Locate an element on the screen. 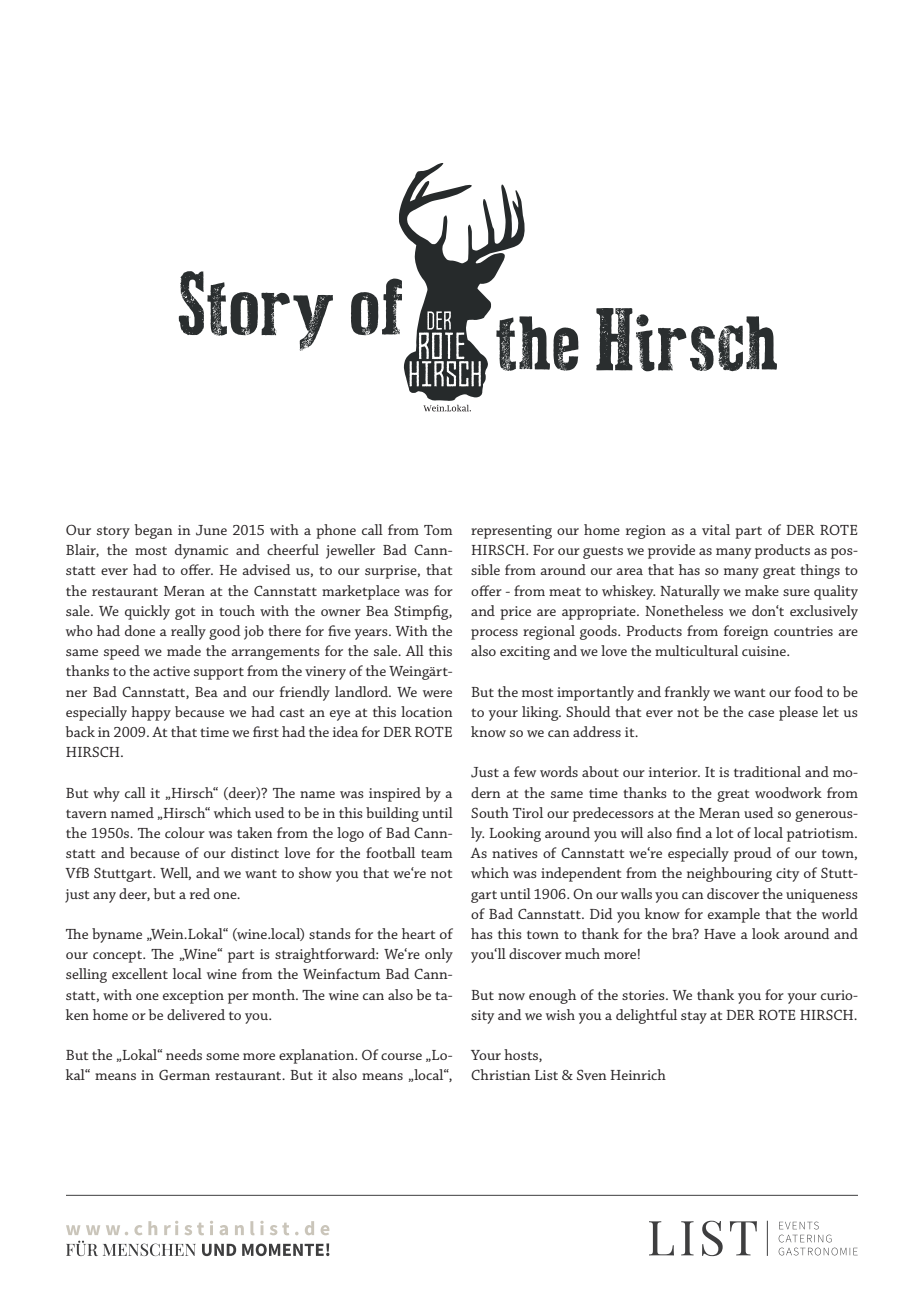 This screenshot has width=924, height=1308. cuisine is located at coordinates (765, 651).
